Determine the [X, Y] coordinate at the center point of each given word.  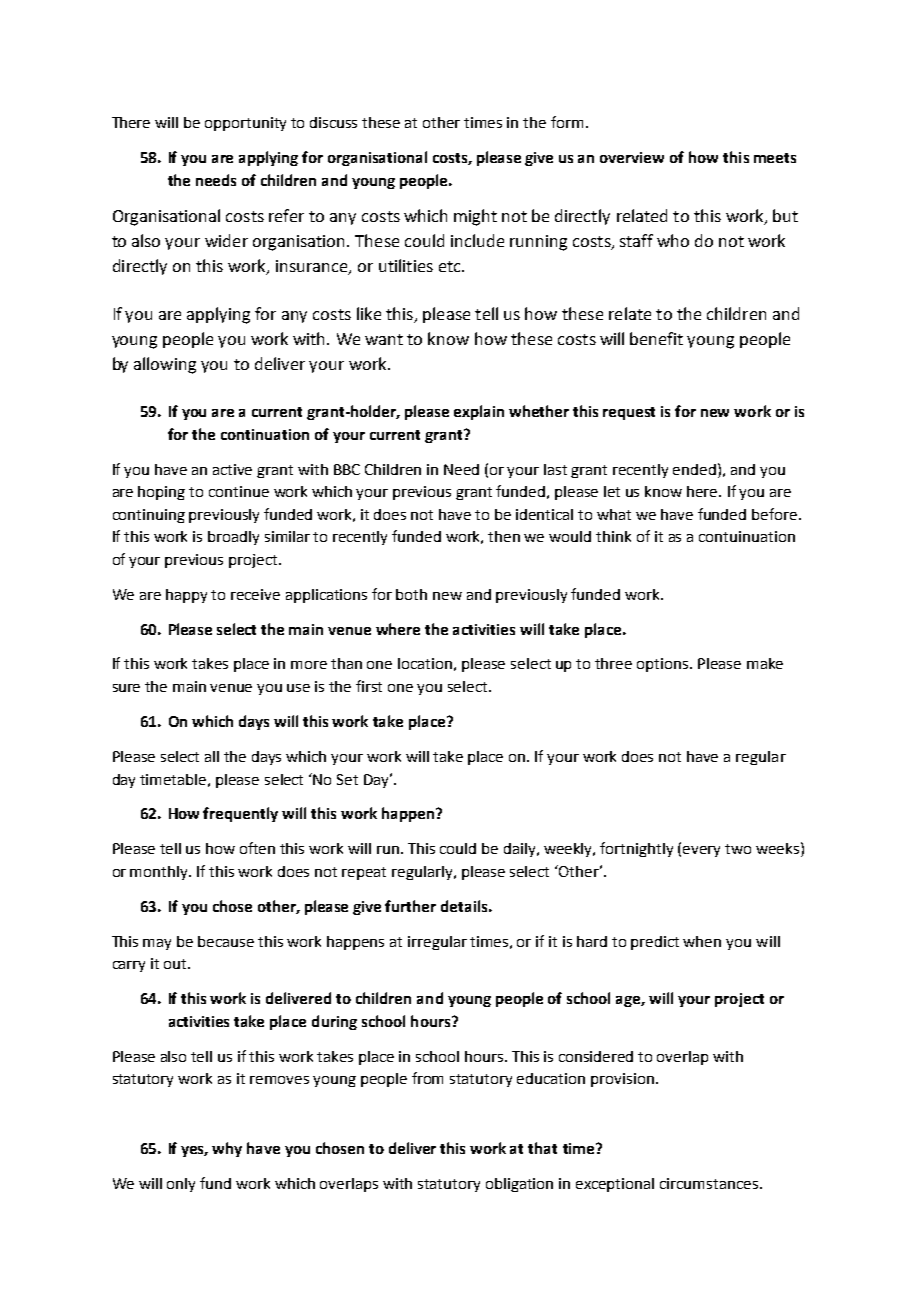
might [475, 217]
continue [239, 491]
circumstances [709, 1183]
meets [775, 158]
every [701, 851]
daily [521, 850]
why [227, 1149]
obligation [519, 1185]
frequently [240, 814]
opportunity [245, 124]
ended [694, 469]
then [504, 536]
